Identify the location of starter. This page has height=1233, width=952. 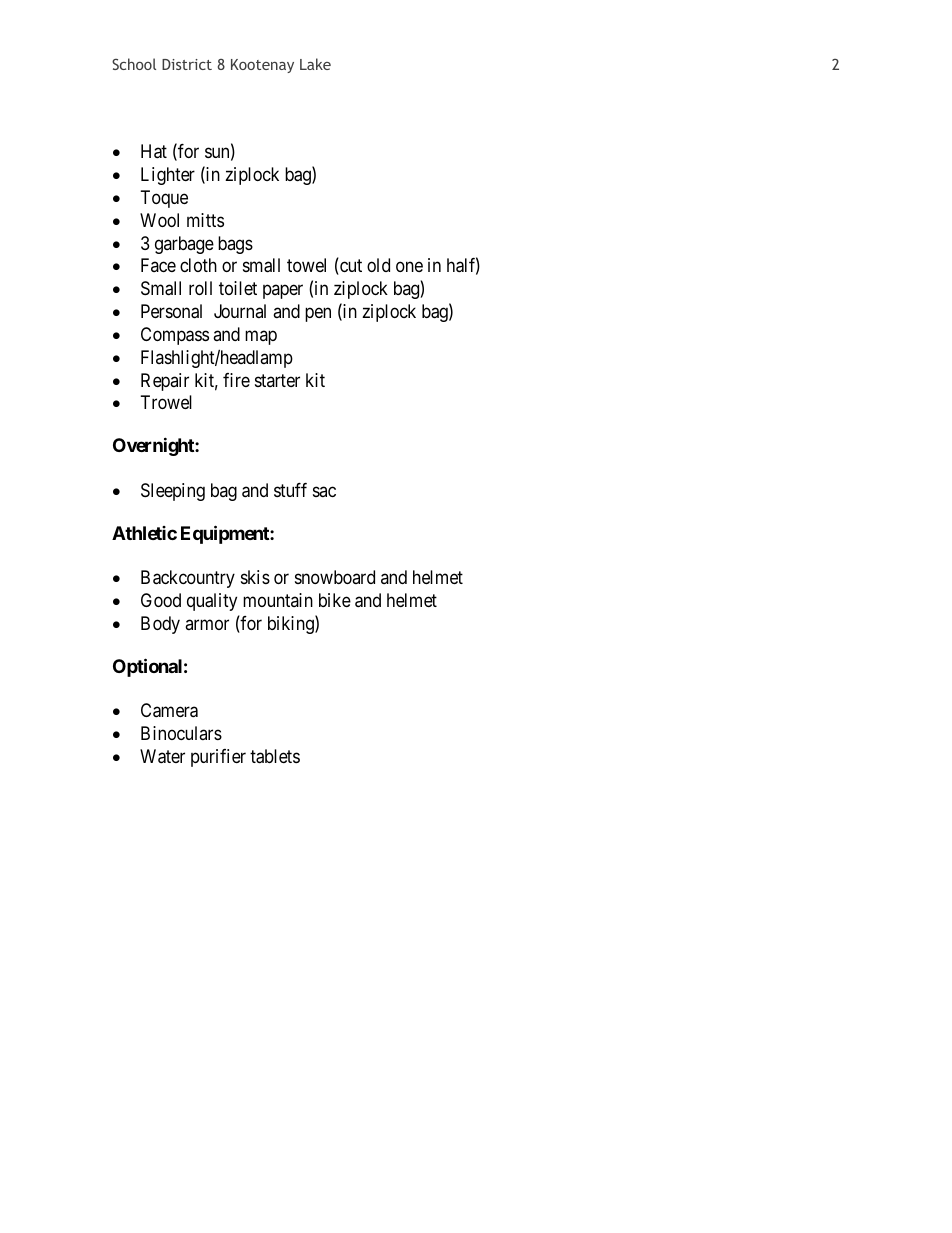
(277, 380).
